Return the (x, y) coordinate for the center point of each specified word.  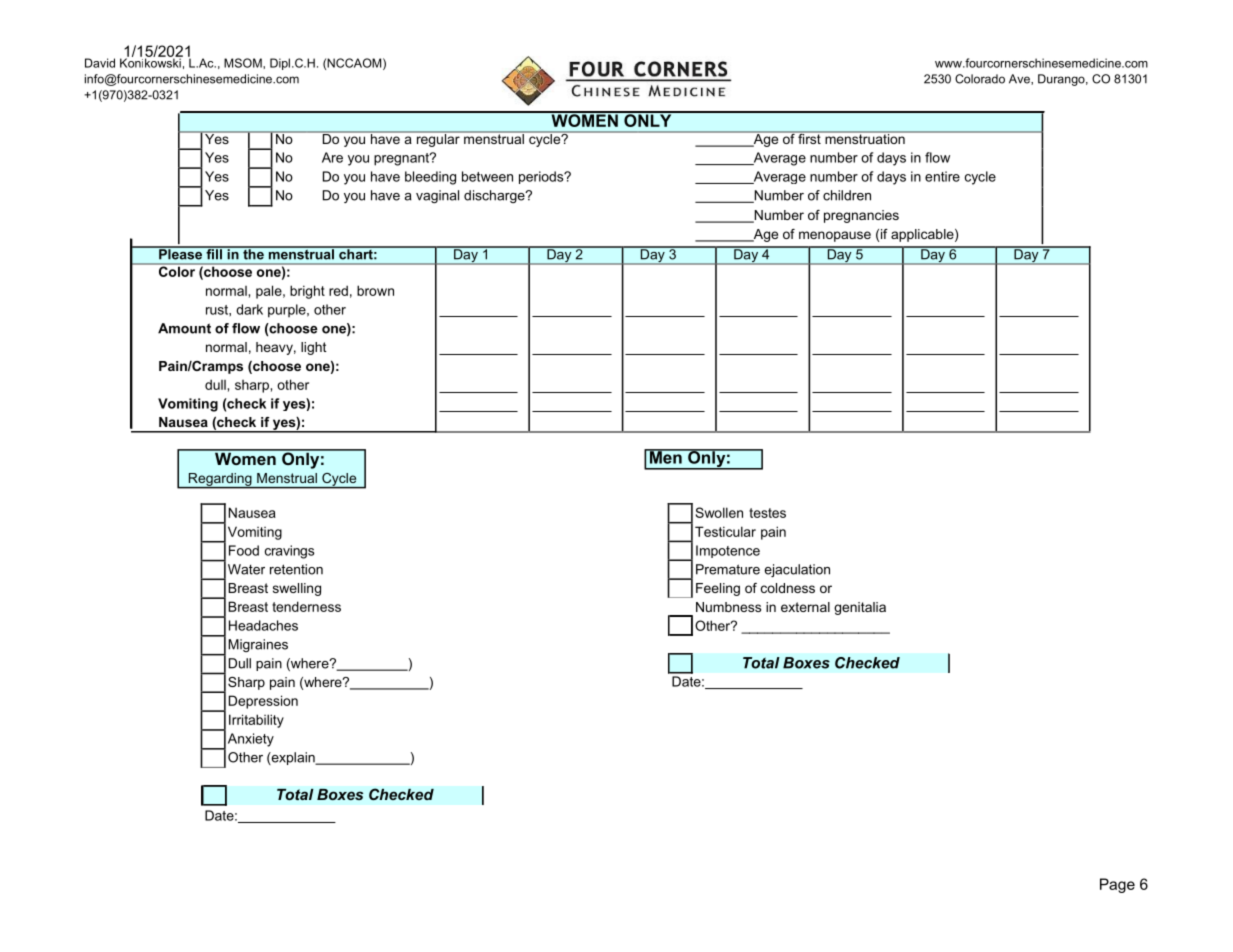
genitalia (860, 608)
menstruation (865, 138)
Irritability (256, 721)
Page (1117, 885)
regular (438, 139)
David (100, 63)
